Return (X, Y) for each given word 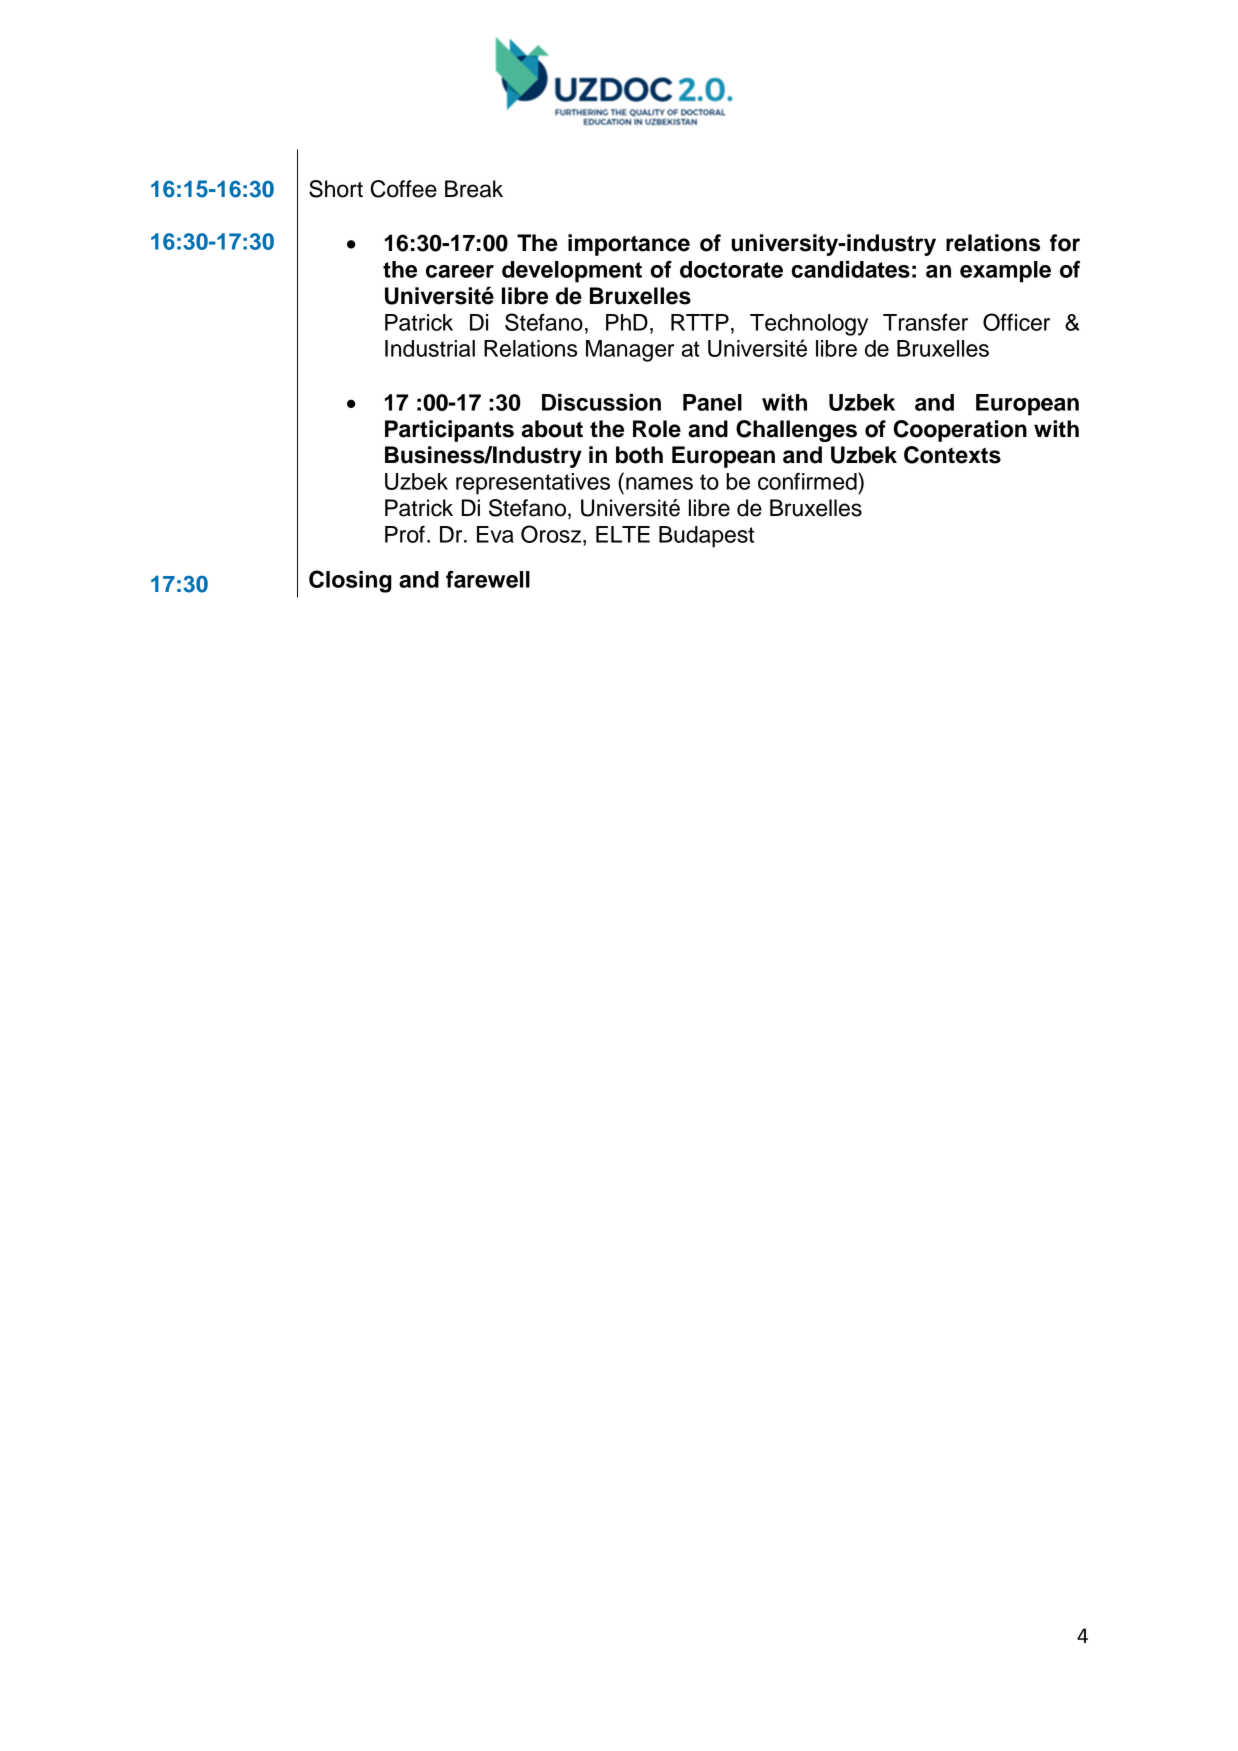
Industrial (430, 348)
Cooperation (960, 431)
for (1065, 243)
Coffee (404, 189)
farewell (488, 579)
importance (629, 245)
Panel (712, 402)
